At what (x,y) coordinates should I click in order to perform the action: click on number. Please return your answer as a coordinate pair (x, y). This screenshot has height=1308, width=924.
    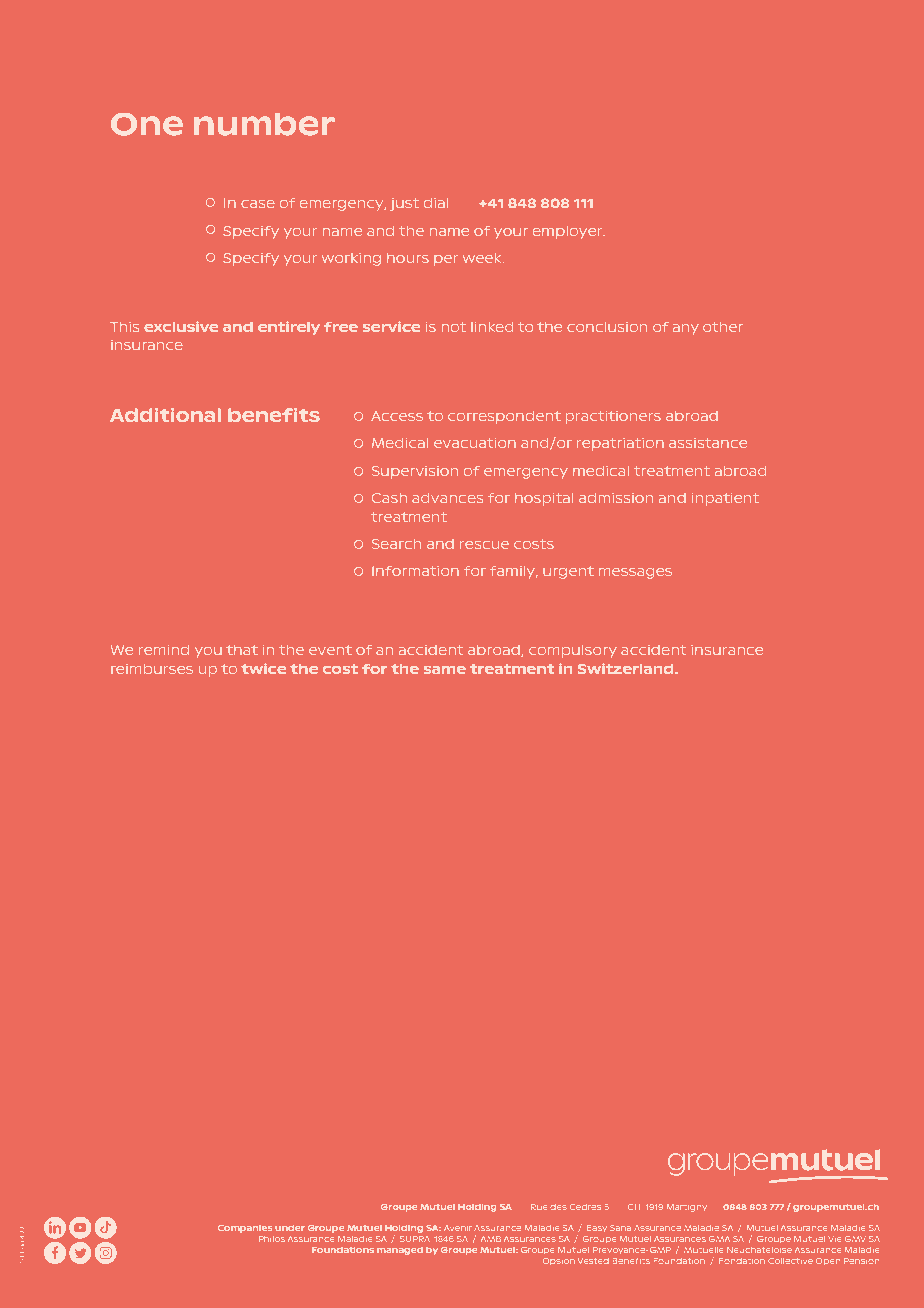
    Looking at the image, I should click on (264, 124).
